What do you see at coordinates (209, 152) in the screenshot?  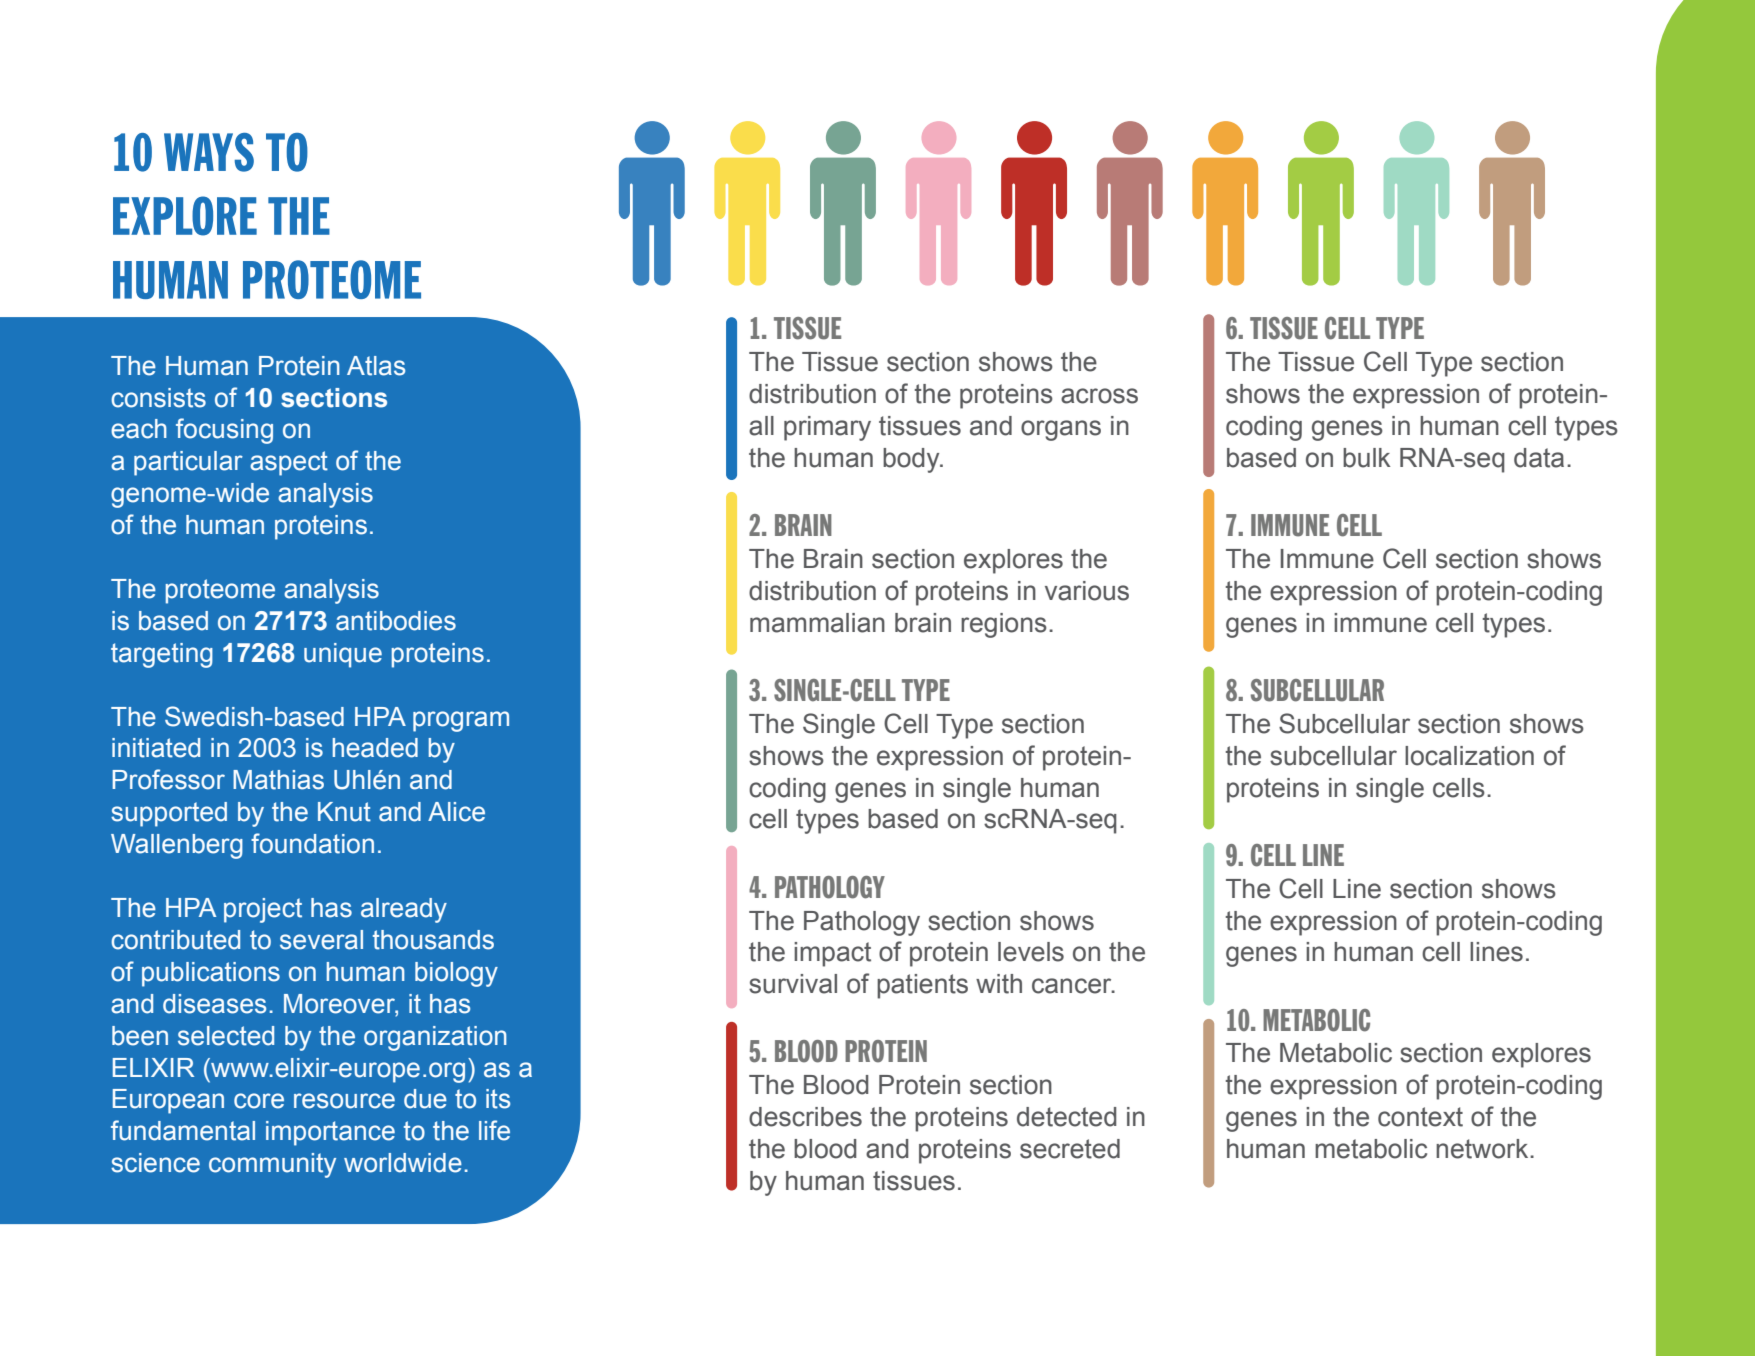 I see `WAYS` at bounding box center [209, 152].
